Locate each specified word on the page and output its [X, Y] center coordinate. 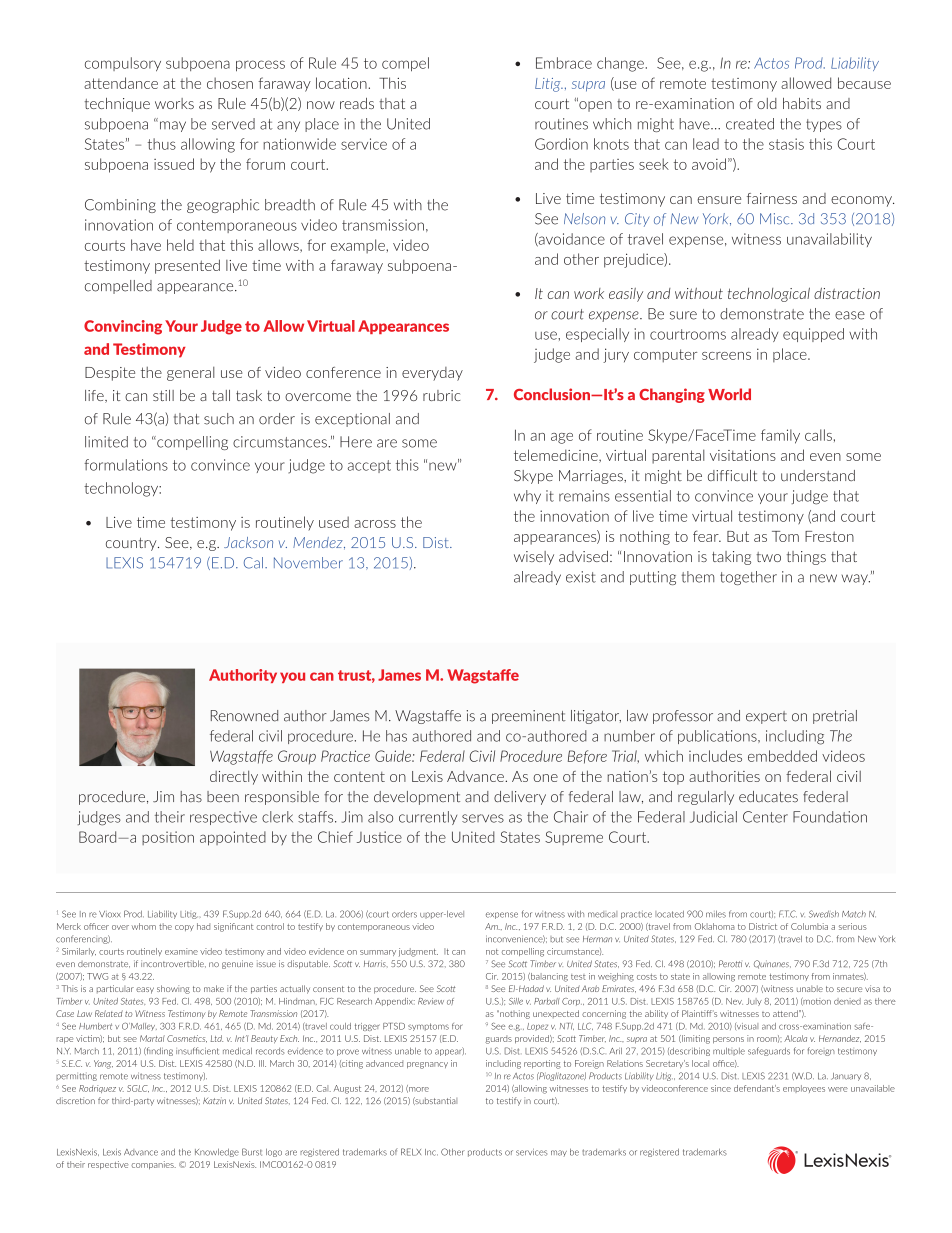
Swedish [824, 914]
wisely [534, 558]
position [168, 838]
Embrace [564, 63]
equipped [813, 335]
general [191, 374]
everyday [432, 374]
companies [153, 1165]
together [748, 578]
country [132, 544]
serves [483, 818]
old [767, 103]
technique [117, 105]
